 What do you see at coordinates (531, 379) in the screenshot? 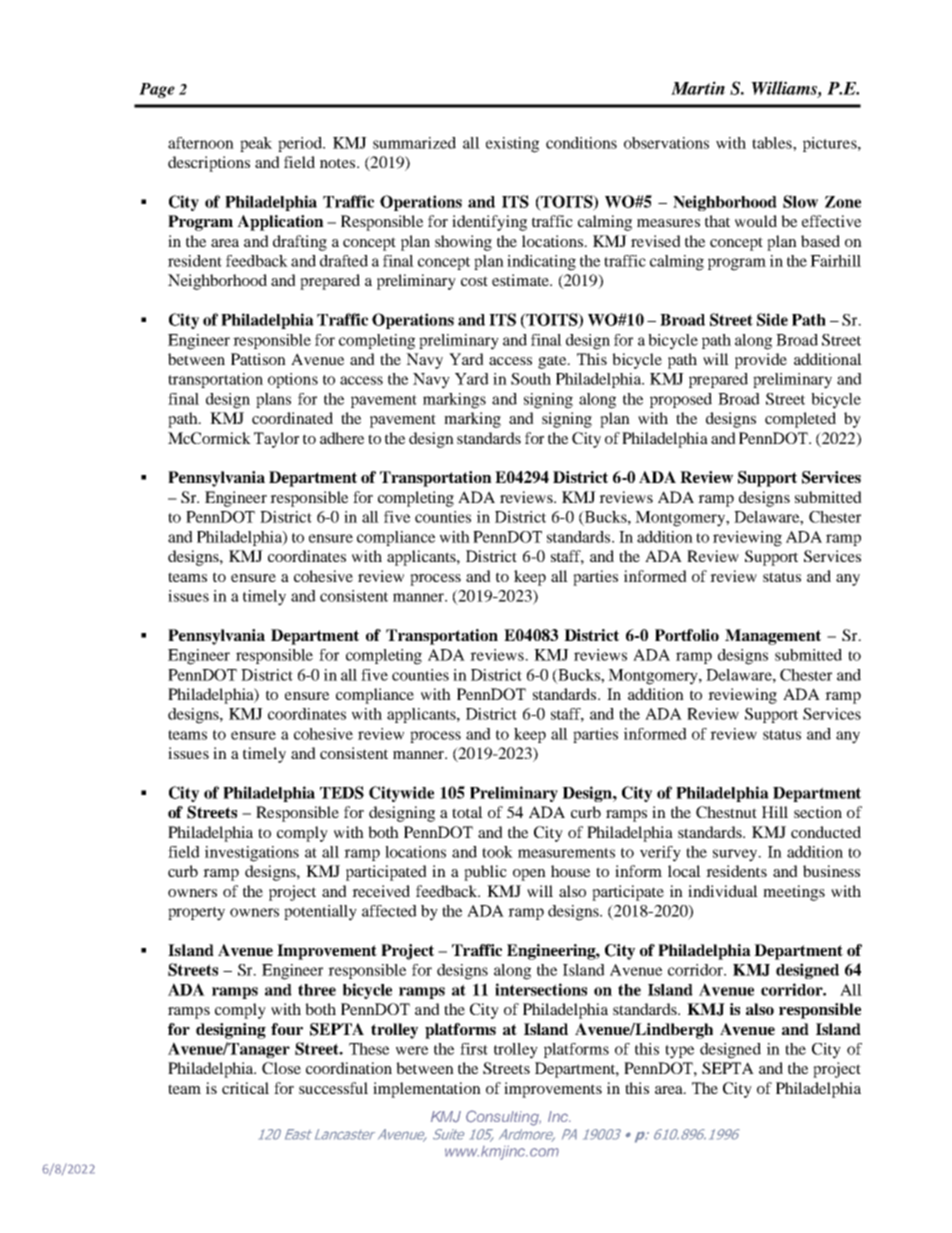
I see `South` at bounding box center [531, 379].
